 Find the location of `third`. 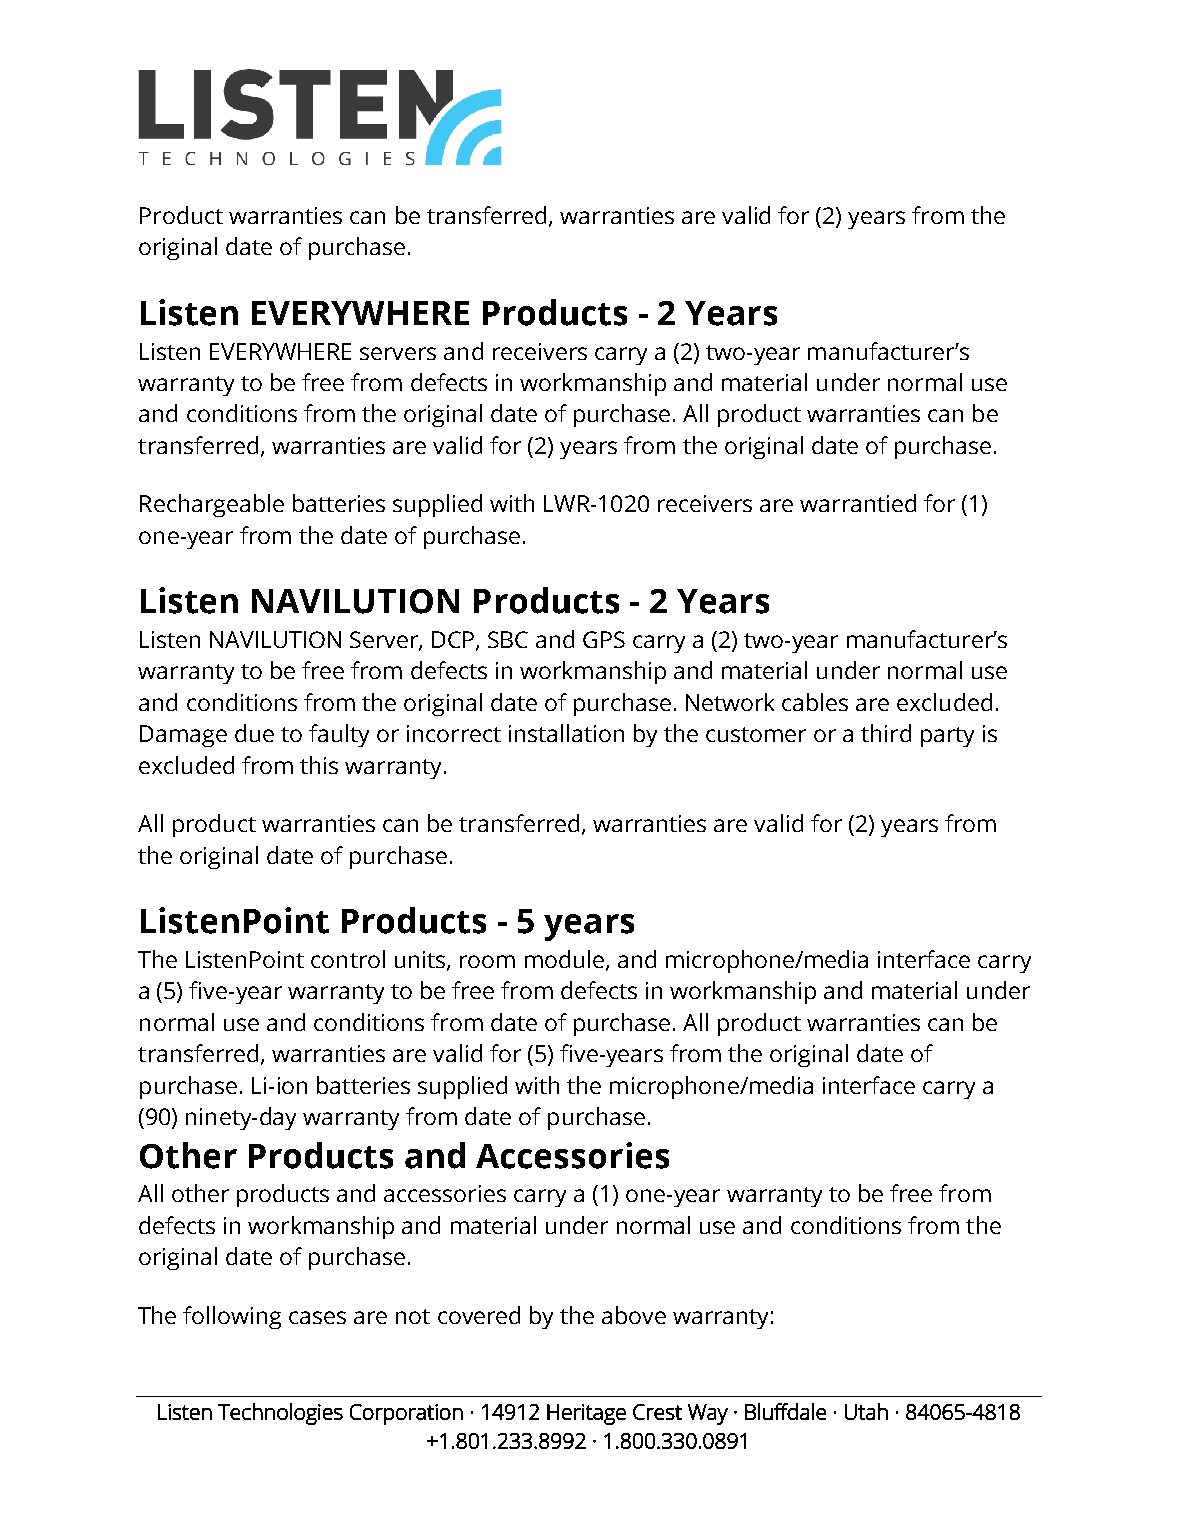

third is located at coordinates (886, 733).
